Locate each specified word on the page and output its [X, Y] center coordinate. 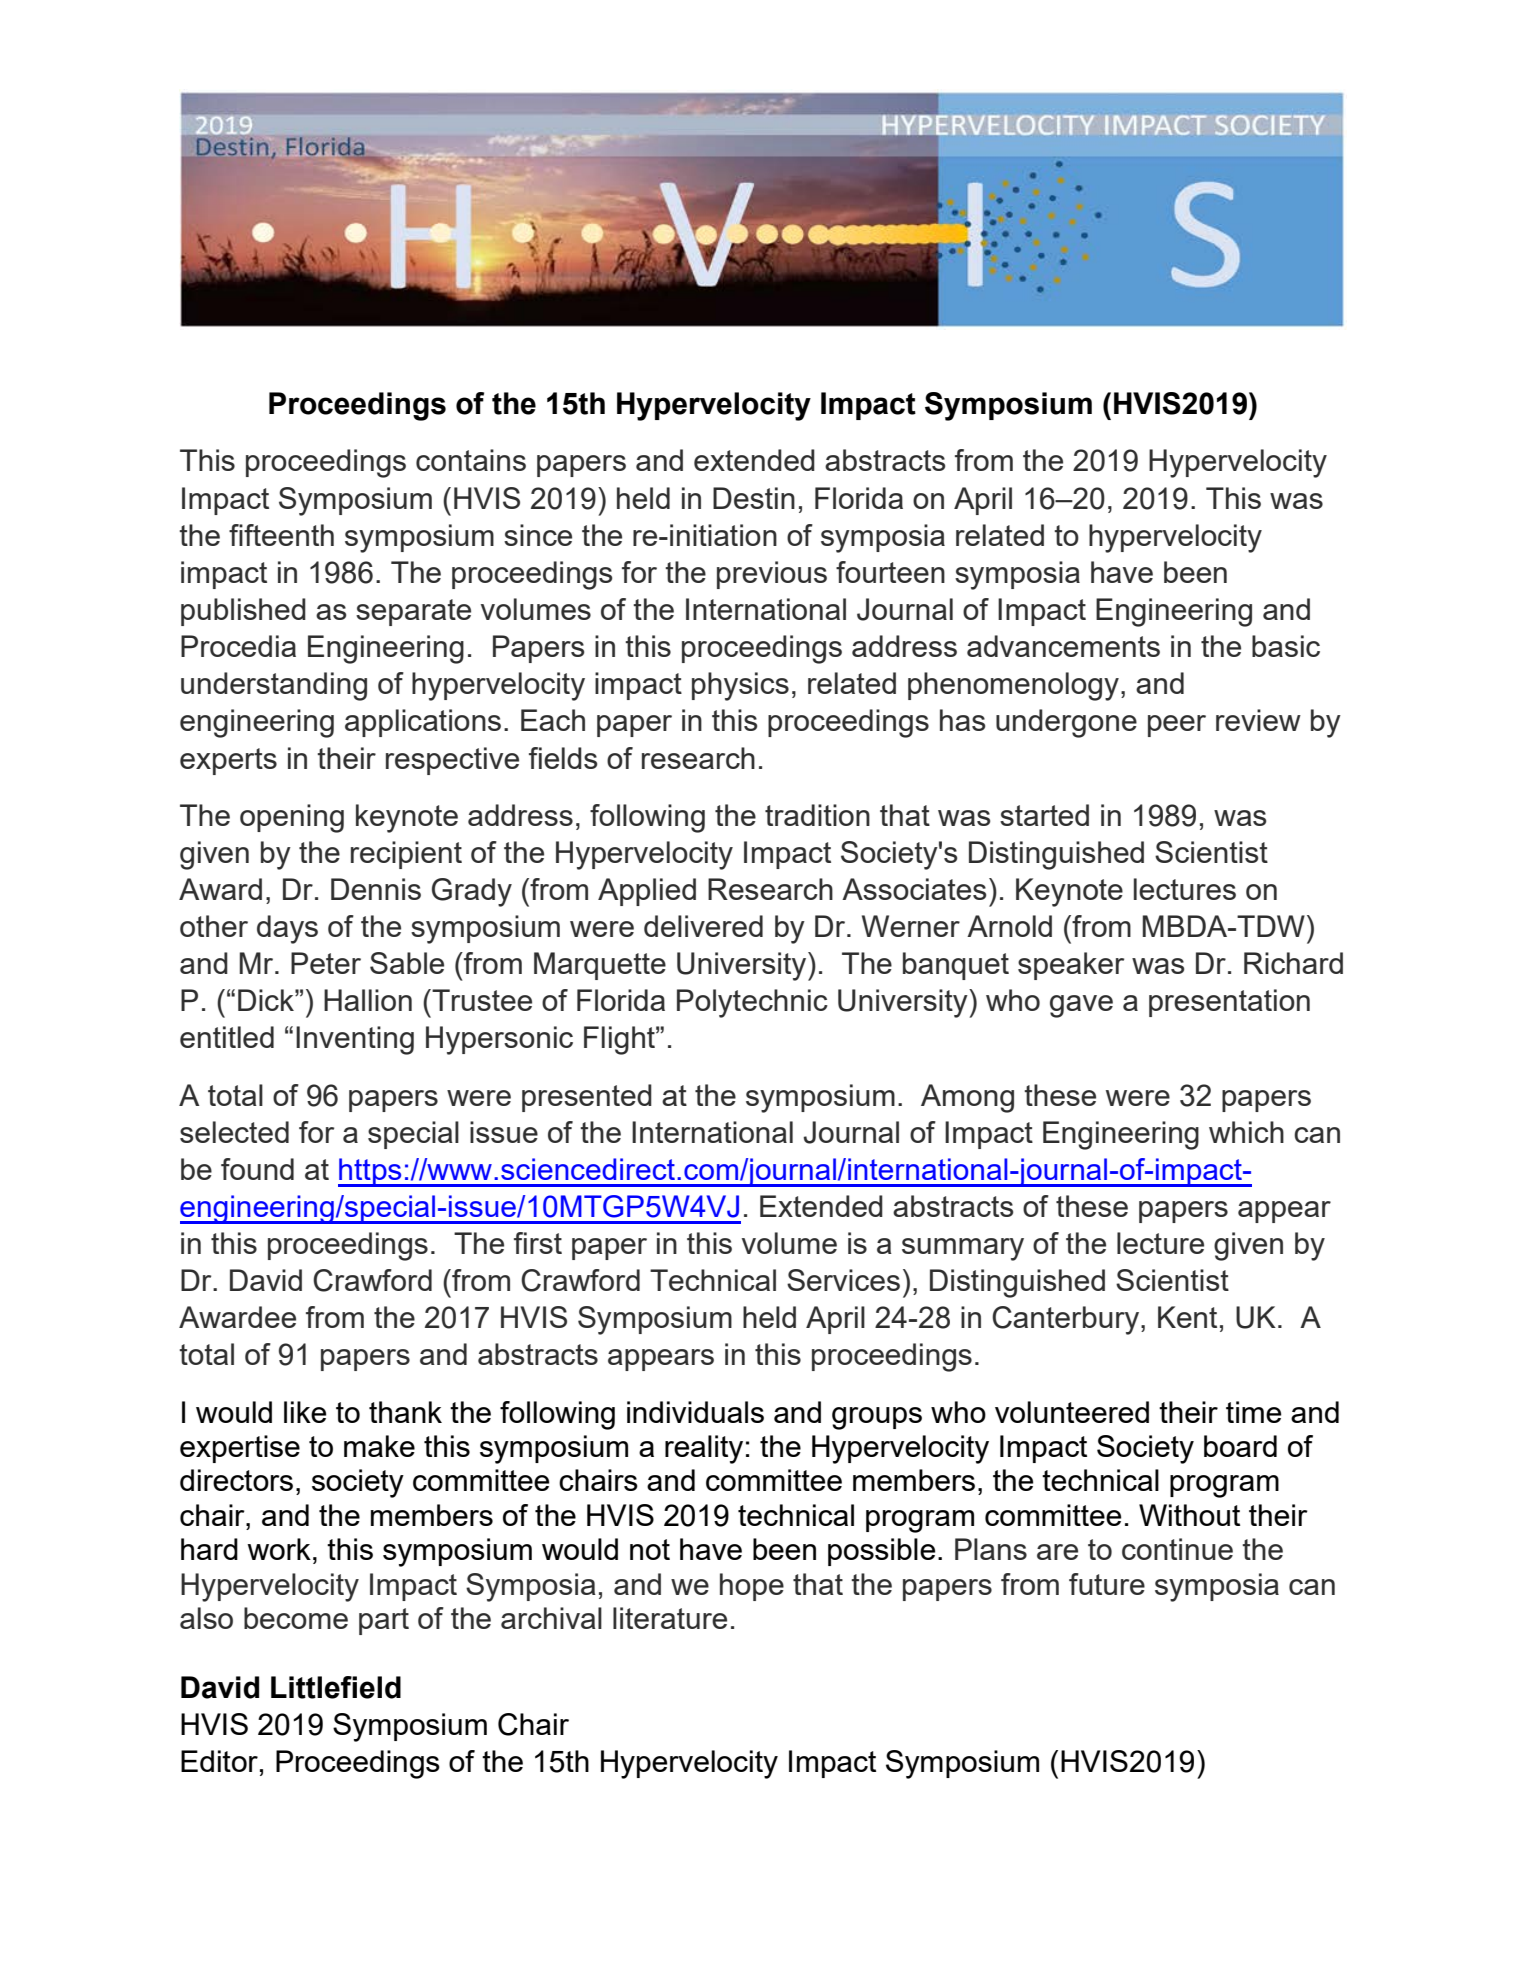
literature [670, 1618]
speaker [1071, 966]
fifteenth [281, 535]
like [305, 1412]
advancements [1063, 646]
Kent [1187, 1317]
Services [843, 1280]
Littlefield [336, 1687]
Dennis [376, 889]
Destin [754, 498]
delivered [703, 926]
